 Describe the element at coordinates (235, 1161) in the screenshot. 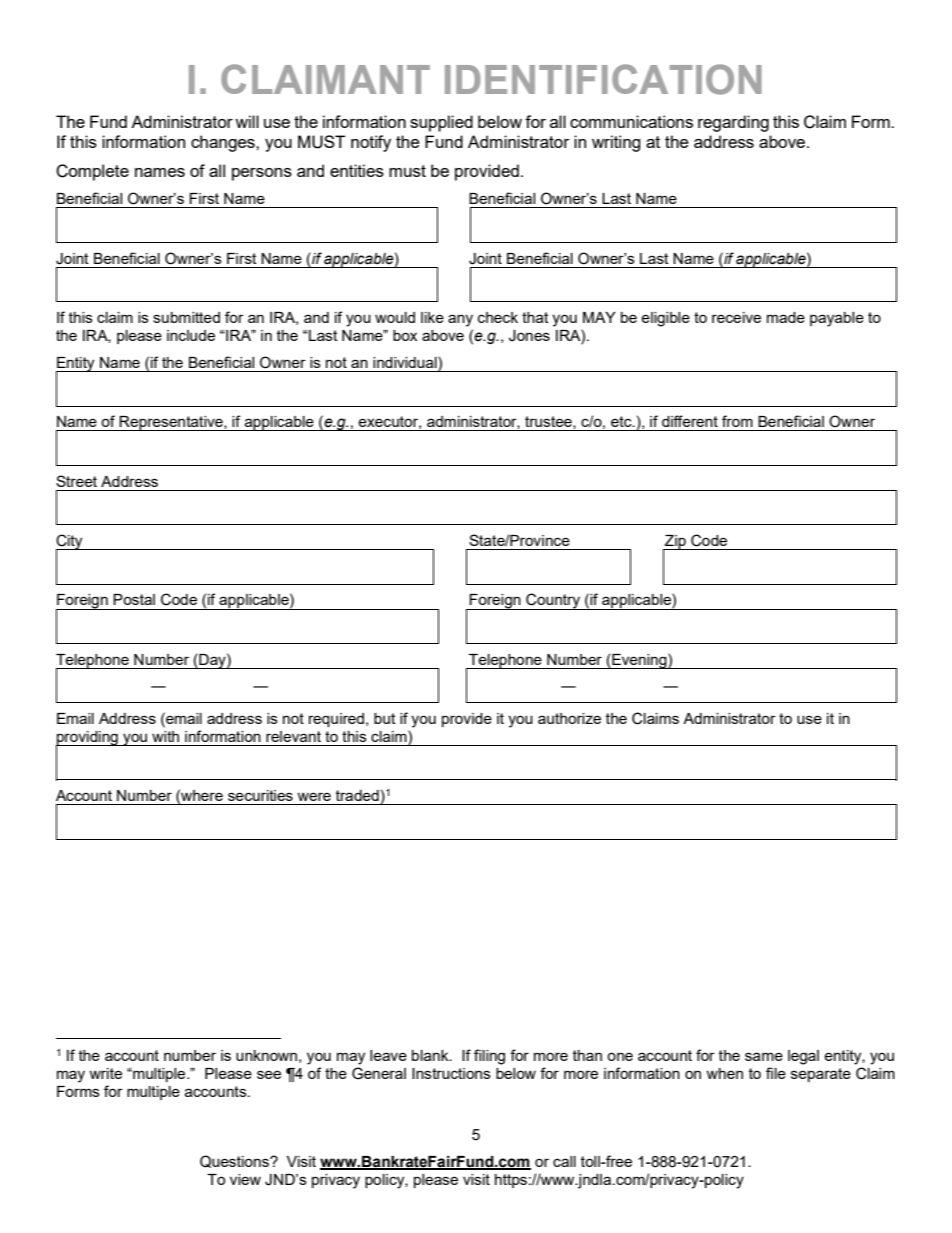

I see `Questions` at that location.
